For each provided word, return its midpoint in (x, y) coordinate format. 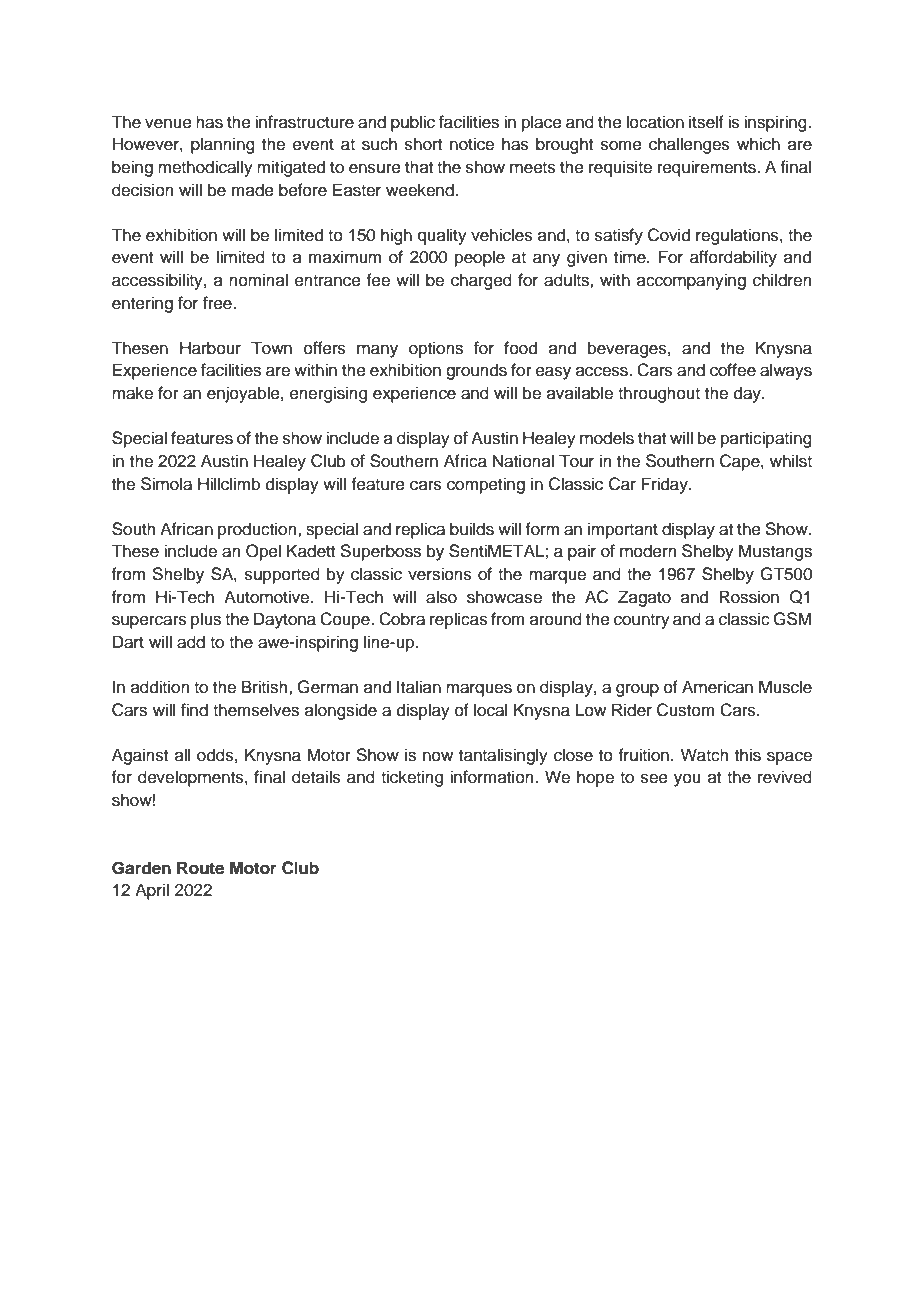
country (642, 621)
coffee (733, 370)
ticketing (412, 778)
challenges (689, 145)
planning (223, 145)
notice (472, 144)
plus (206, 620)
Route (200, 868)
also (441, 597)
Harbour (210, 348)
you (687, 780)
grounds (476, 371)
